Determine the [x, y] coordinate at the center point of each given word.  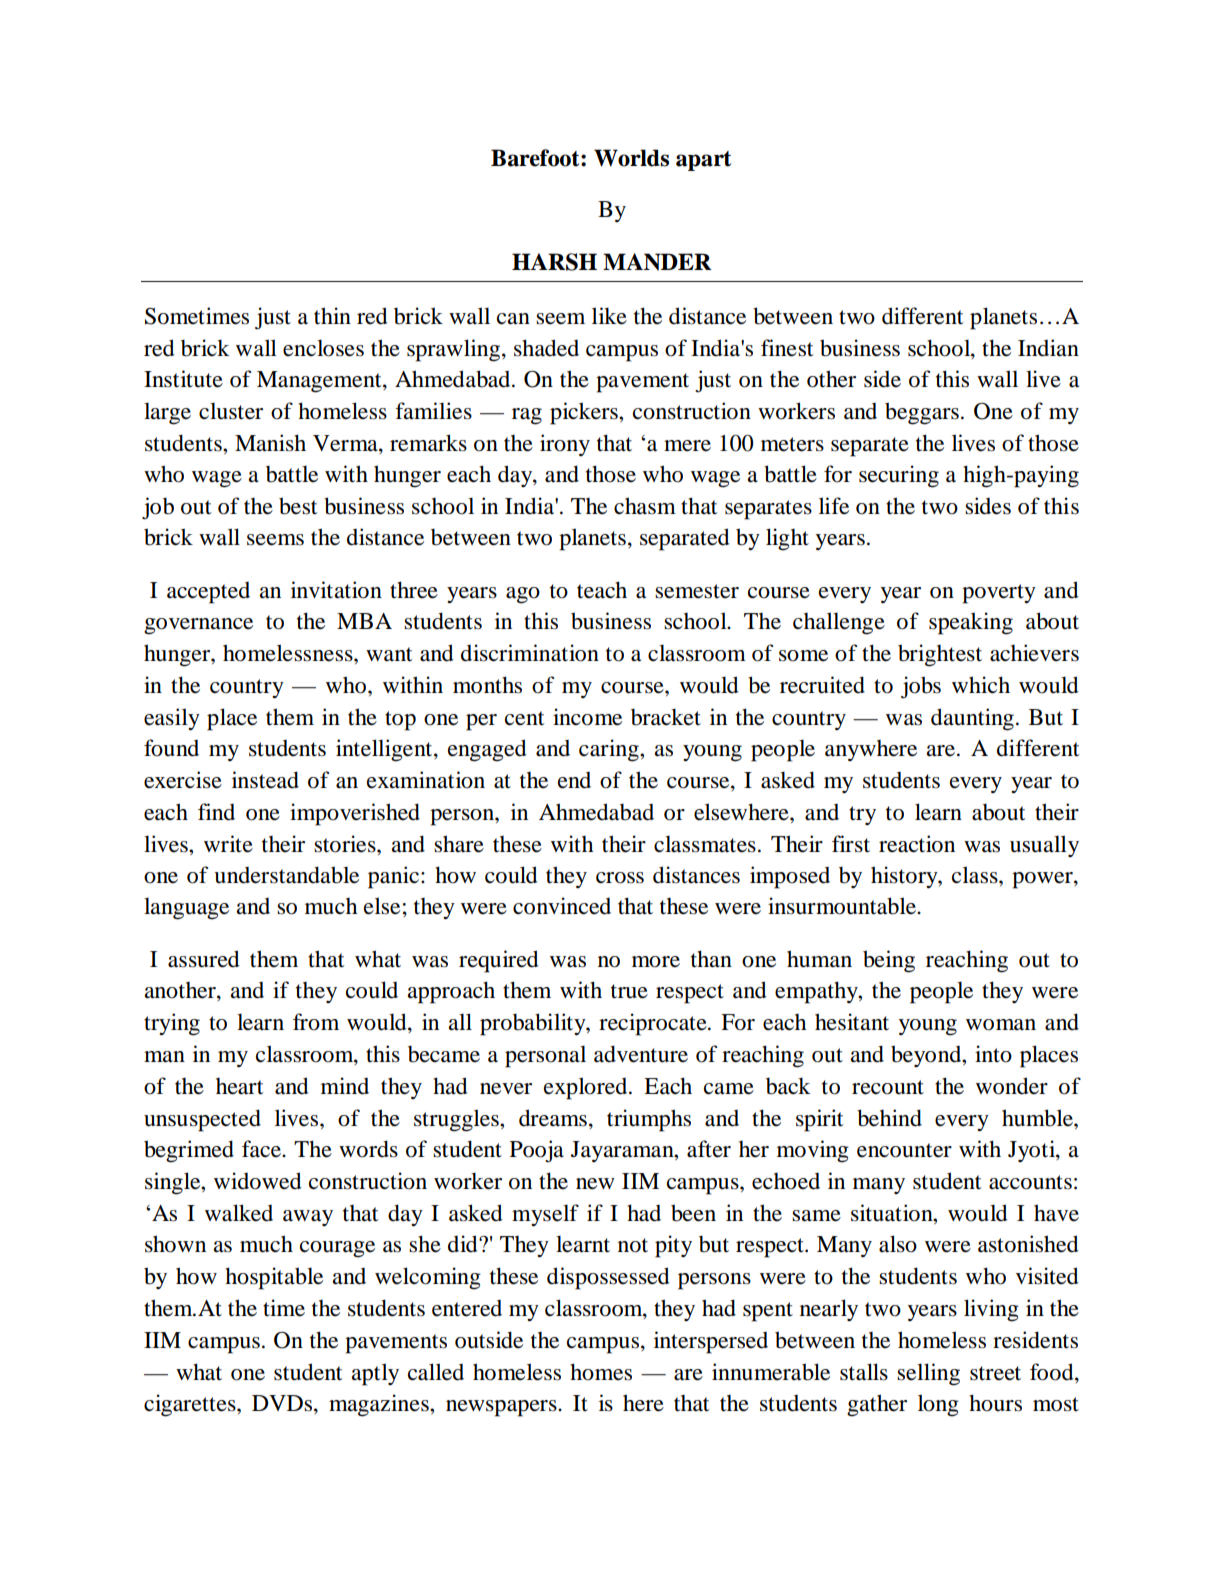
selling [928, 1374]
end [574, 780]
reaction [917, 844]
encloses [323, 348]
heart [239, 1086]
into [993, 1054]
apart [703, 161]
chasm [645, 506]
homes [601, 1372]
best [298, 506]
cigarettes [191, 1405]
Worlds [631, 158]
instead [265, 780]
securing [899, 476]
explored [587, 1088]
